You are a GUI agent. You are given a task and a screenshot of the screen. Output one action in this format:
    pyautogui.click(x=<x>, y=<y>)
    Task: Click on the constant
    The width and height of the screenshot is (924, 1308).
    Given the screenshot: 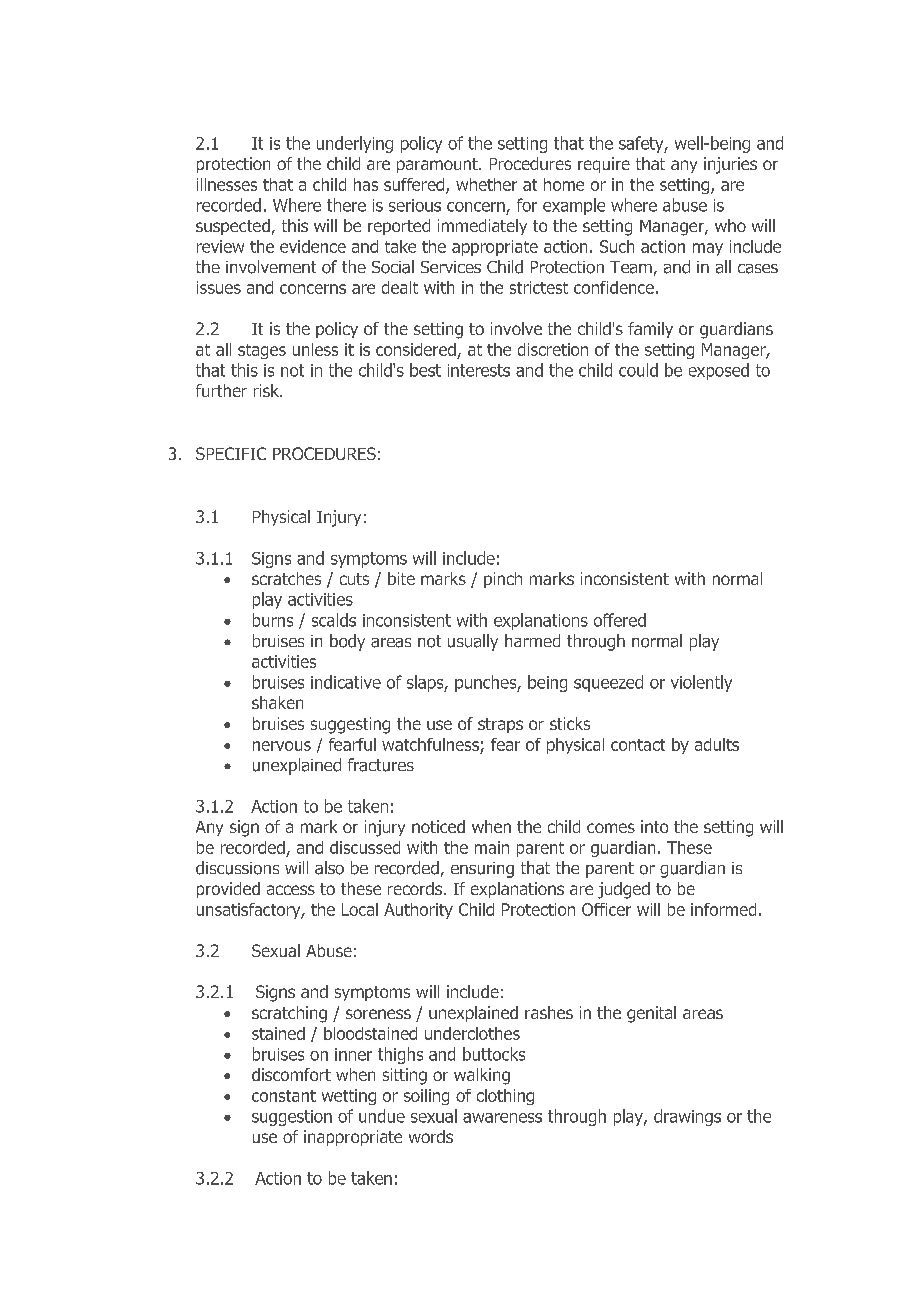 What is the action you would take?
    pyautogui.click(x=284, y=1096)
